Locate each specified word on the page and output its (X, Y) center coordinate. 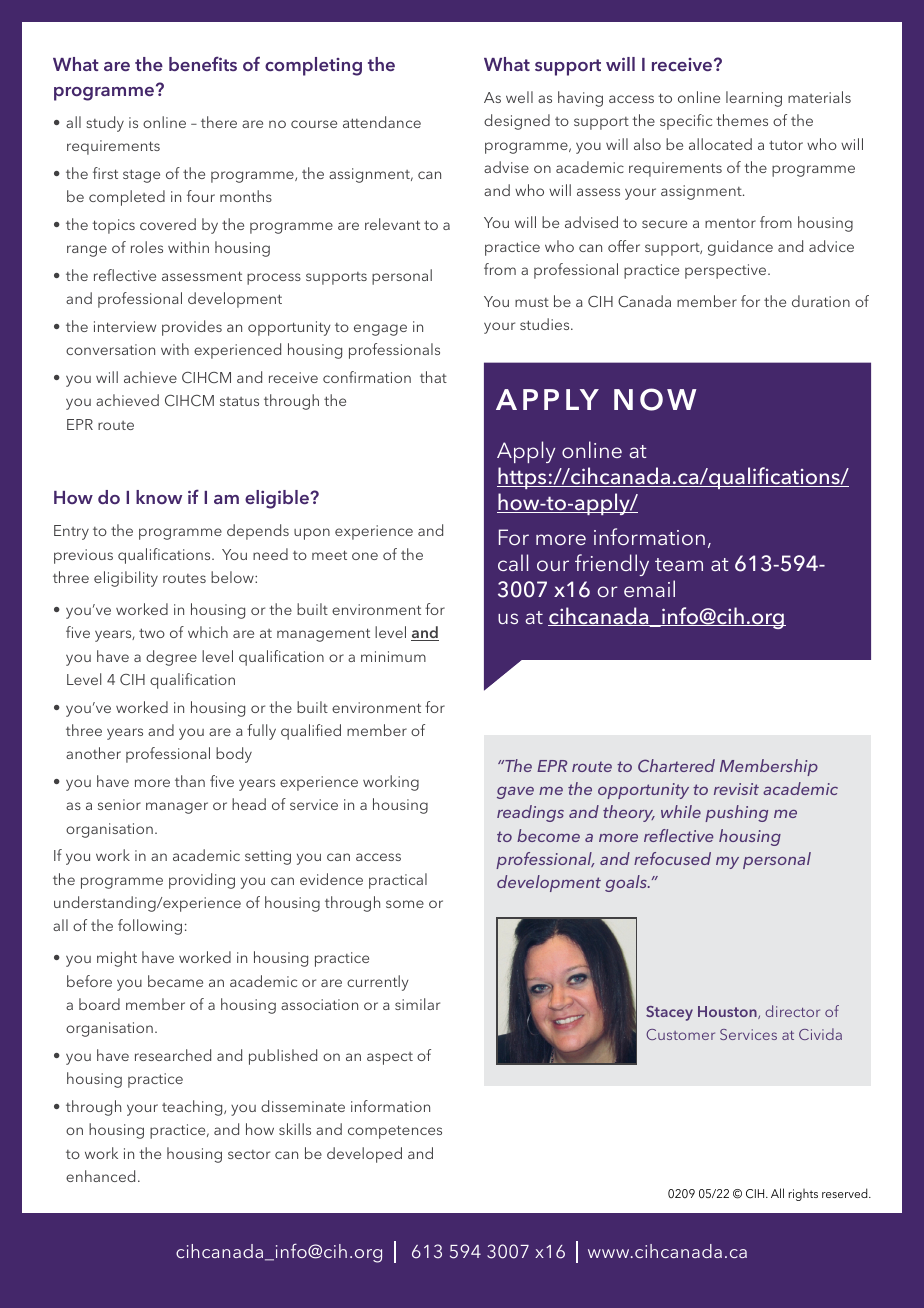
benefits (203, 63)
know (159, 497)
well (519, 97)
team (679, 564)
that (433, 377)
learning (754, 99)
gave (515, 793)
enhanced (100, 1176)
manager (177, 808)
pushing (736, 813)
